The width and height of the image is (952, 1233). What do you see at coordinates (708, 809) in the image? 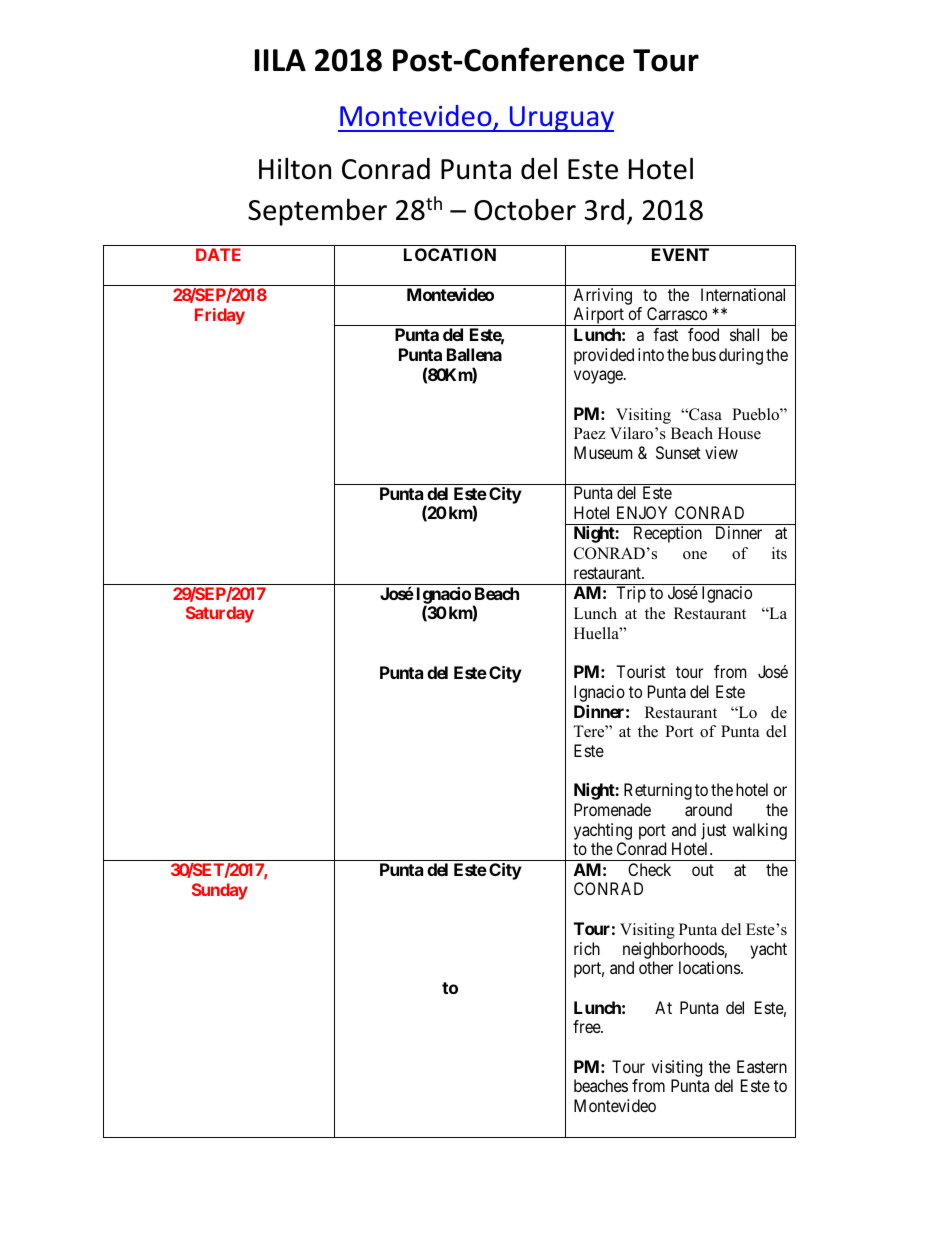
I see `around` at bounding box center [708, 809].
